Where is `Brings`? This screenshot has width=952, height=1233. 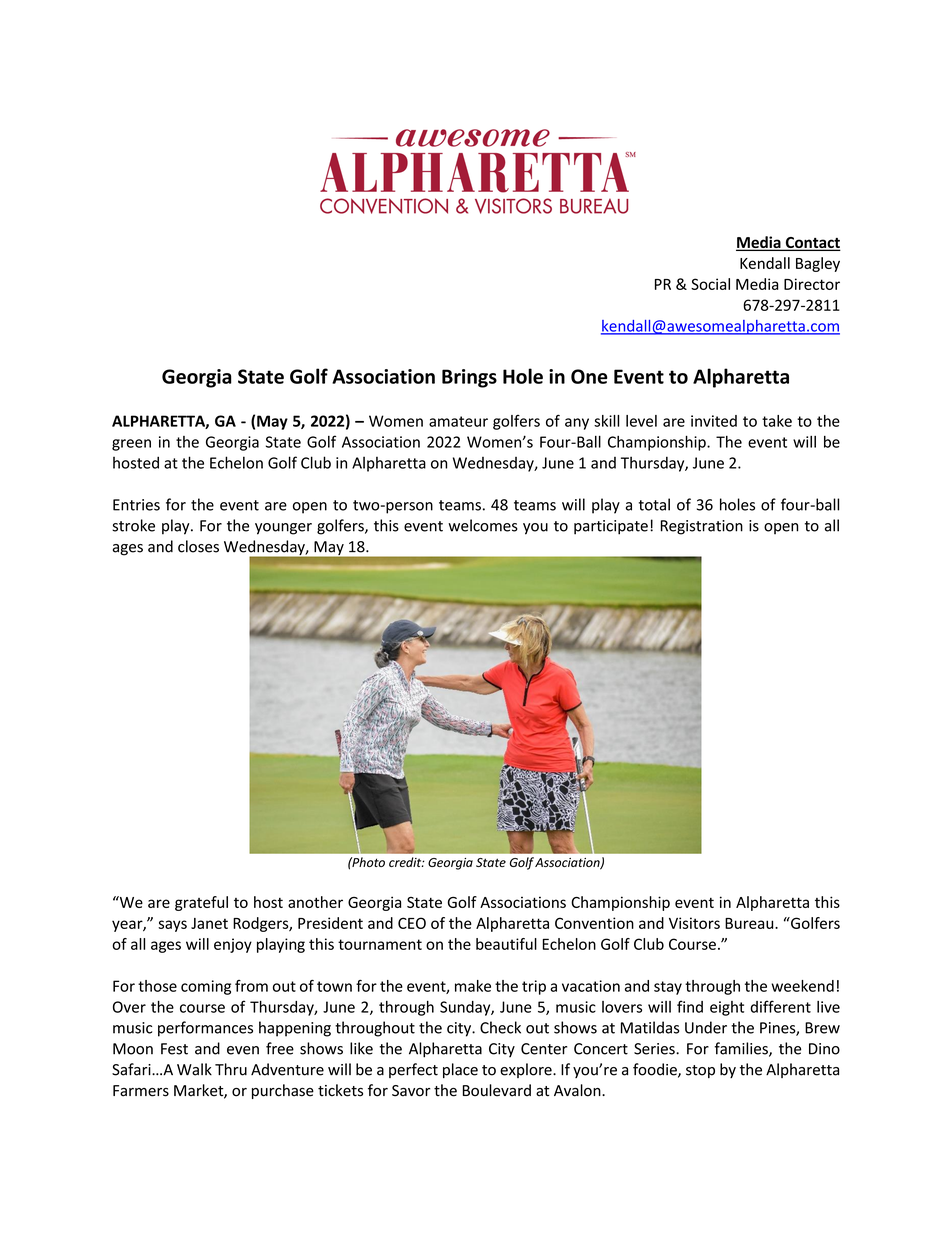 Brings is located at coordinates (469, 378).
